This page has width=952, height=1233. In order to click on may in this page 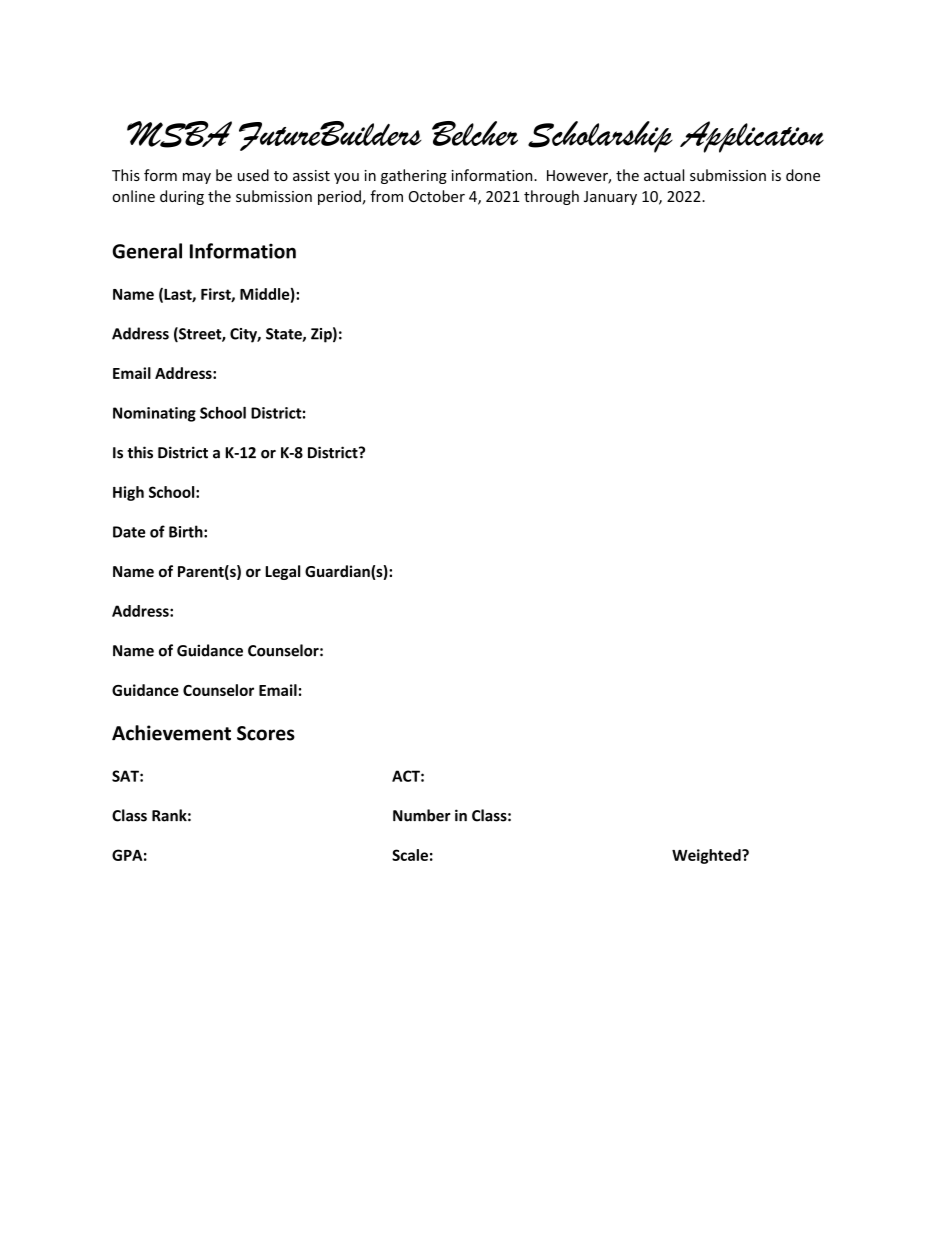, I will do `click(197, 178)`.
